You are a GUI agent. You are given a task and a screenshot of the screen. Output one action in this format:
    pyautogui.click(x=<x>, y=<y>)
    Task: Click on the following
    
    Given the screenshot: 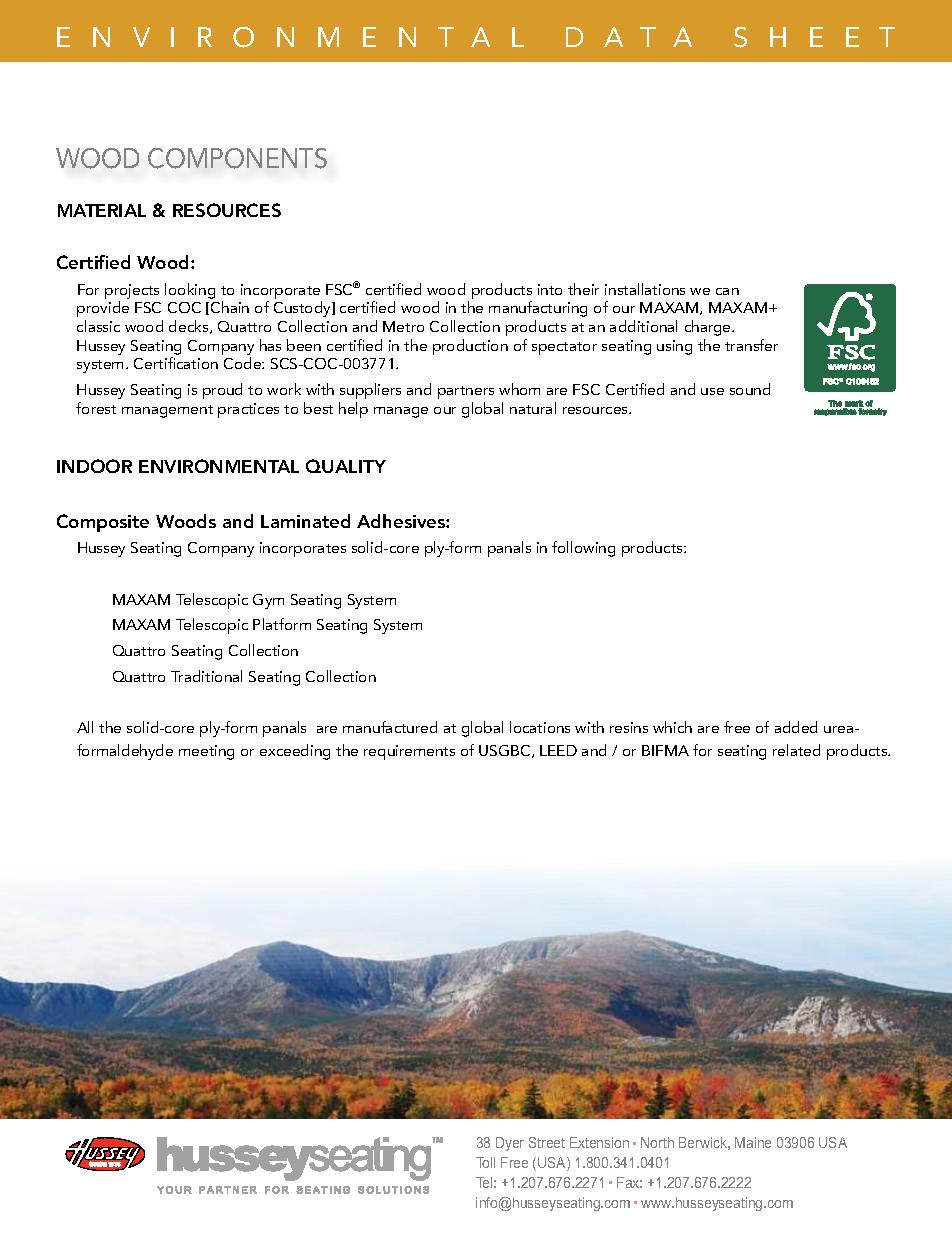 What is the action you would take?
    pyautogui.click(x=583, y=549)
